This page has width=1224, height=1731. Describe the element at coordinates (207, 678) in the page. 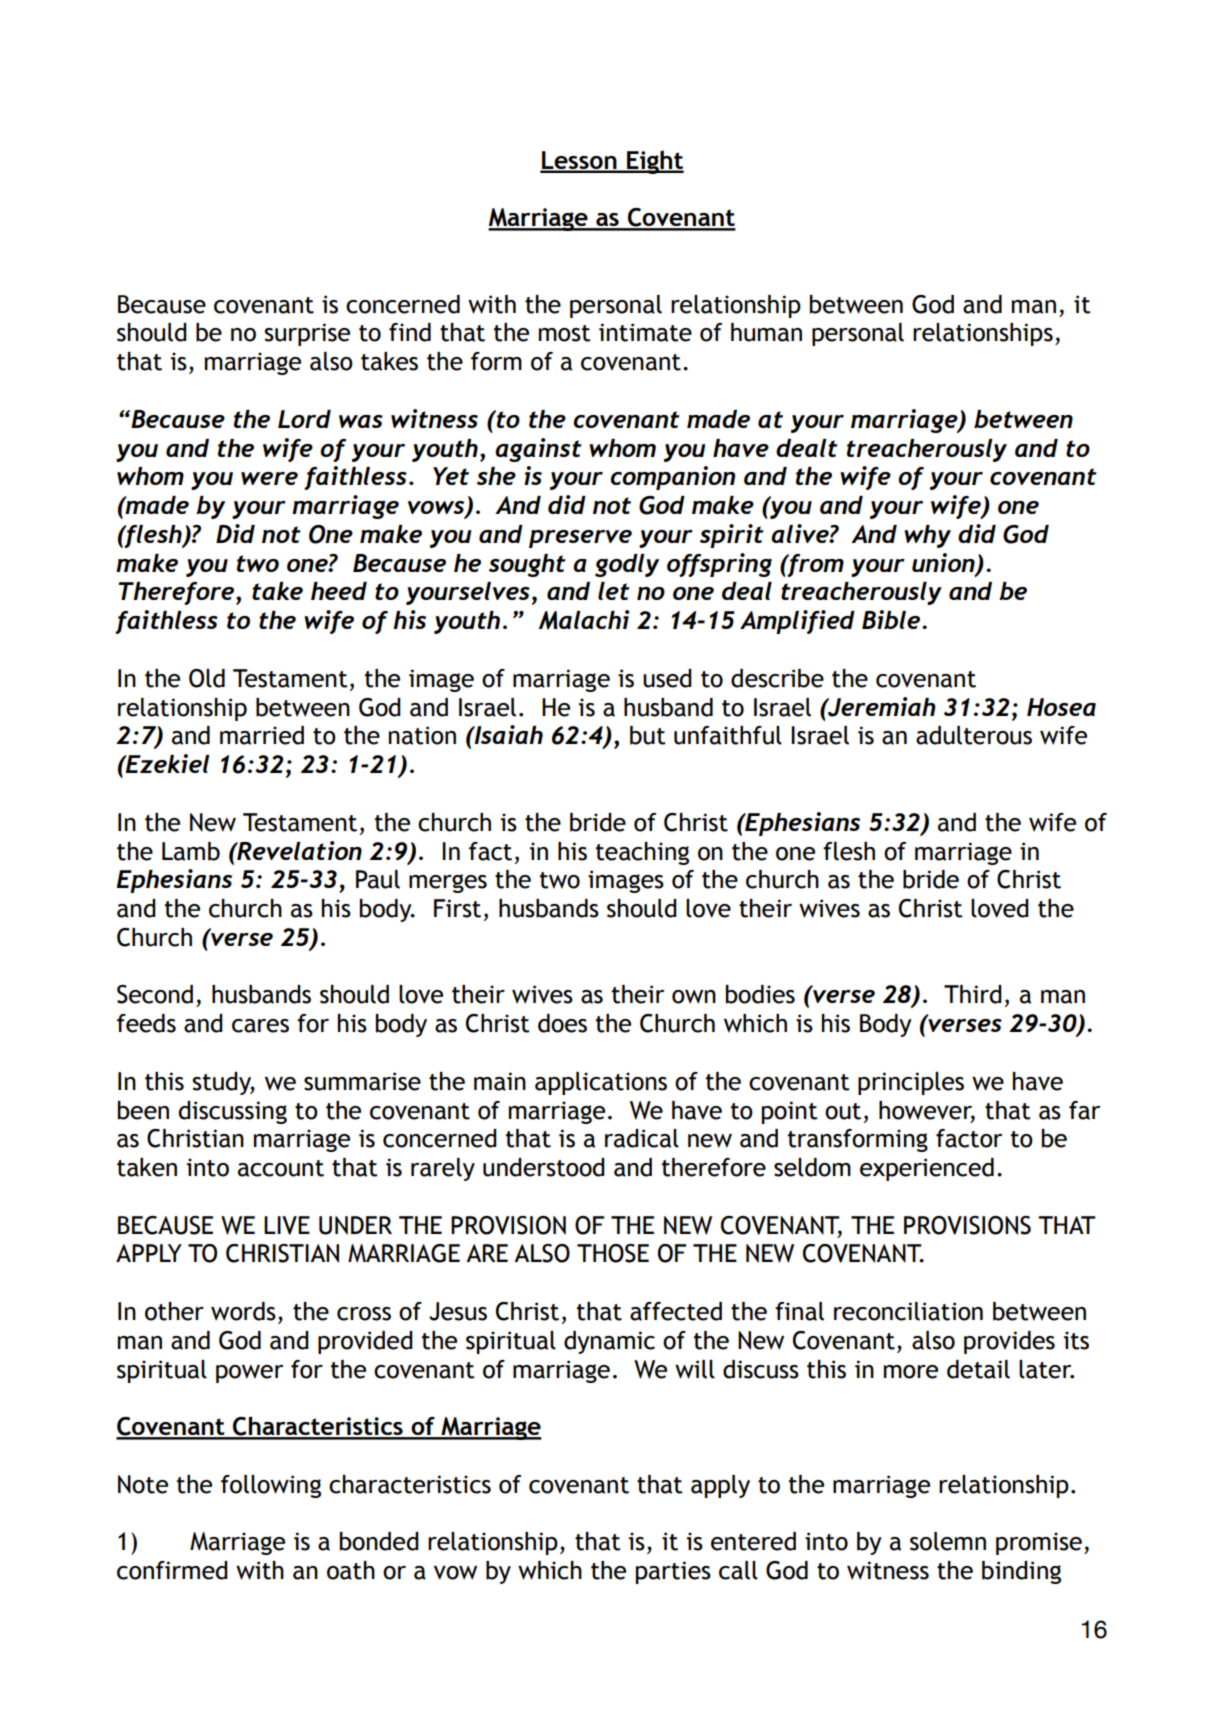

I see `Old` at that location.
